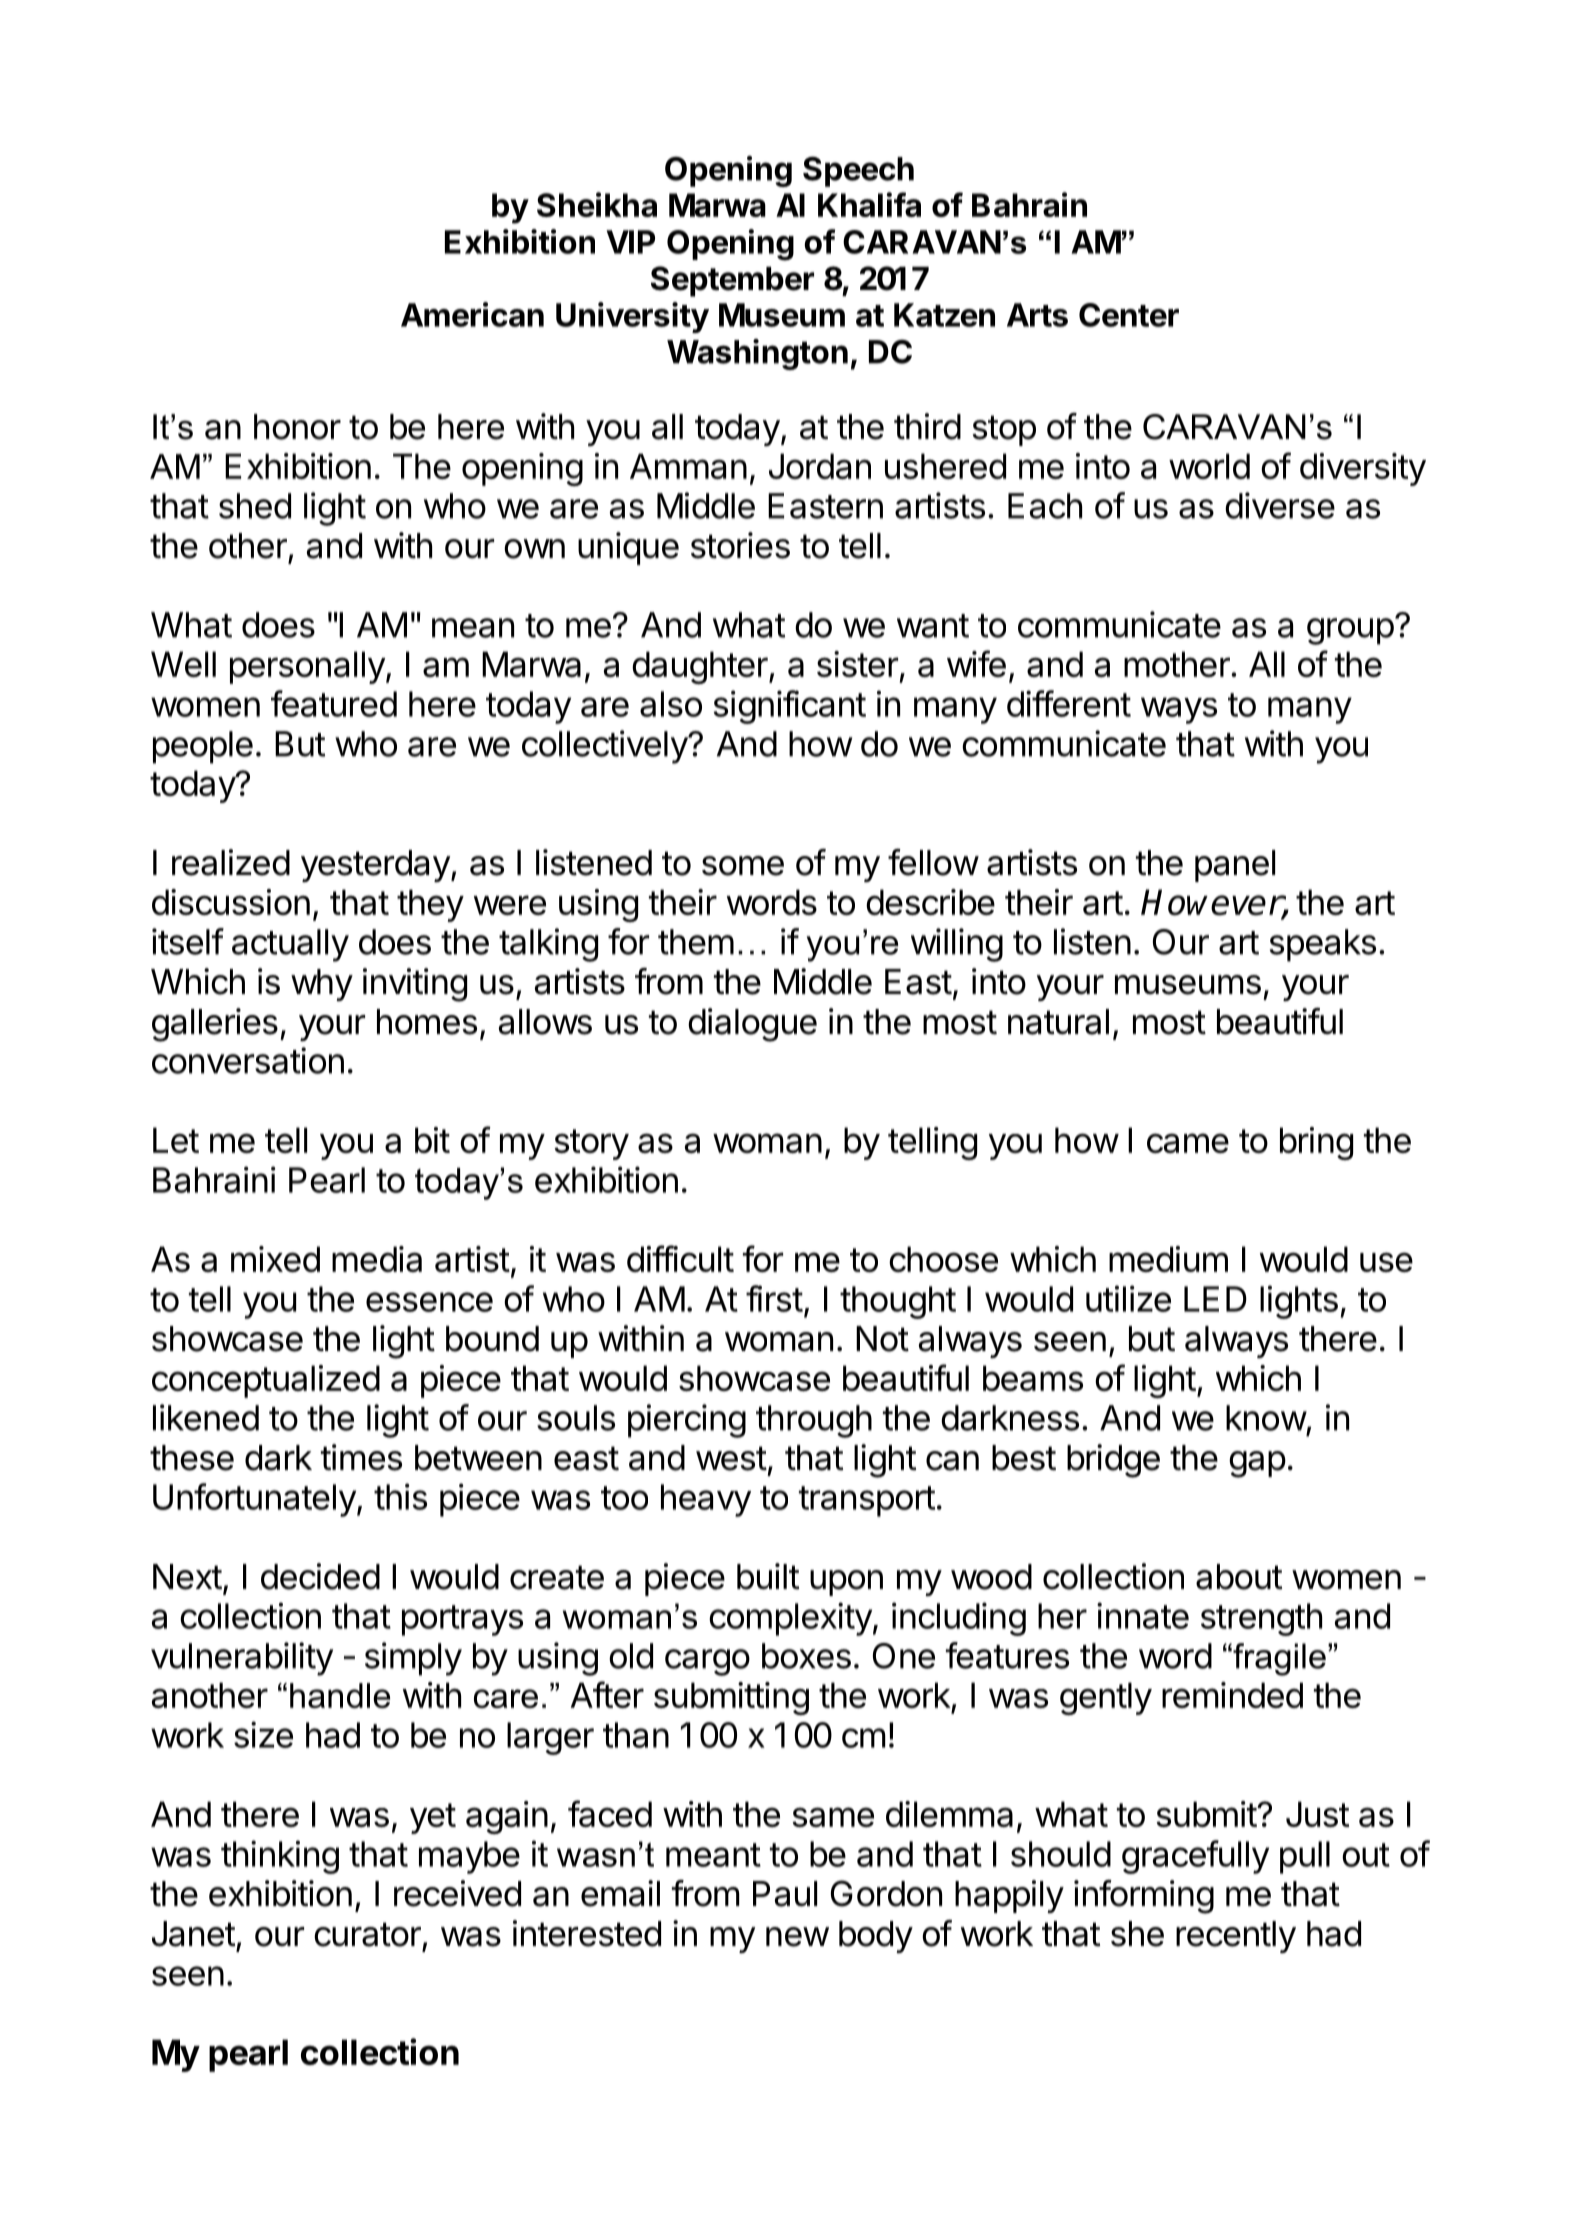 The width and height of the page is (1579, 2233). Describe the element at coordinates (308, 667) in the page. I see `personally` at that location.
